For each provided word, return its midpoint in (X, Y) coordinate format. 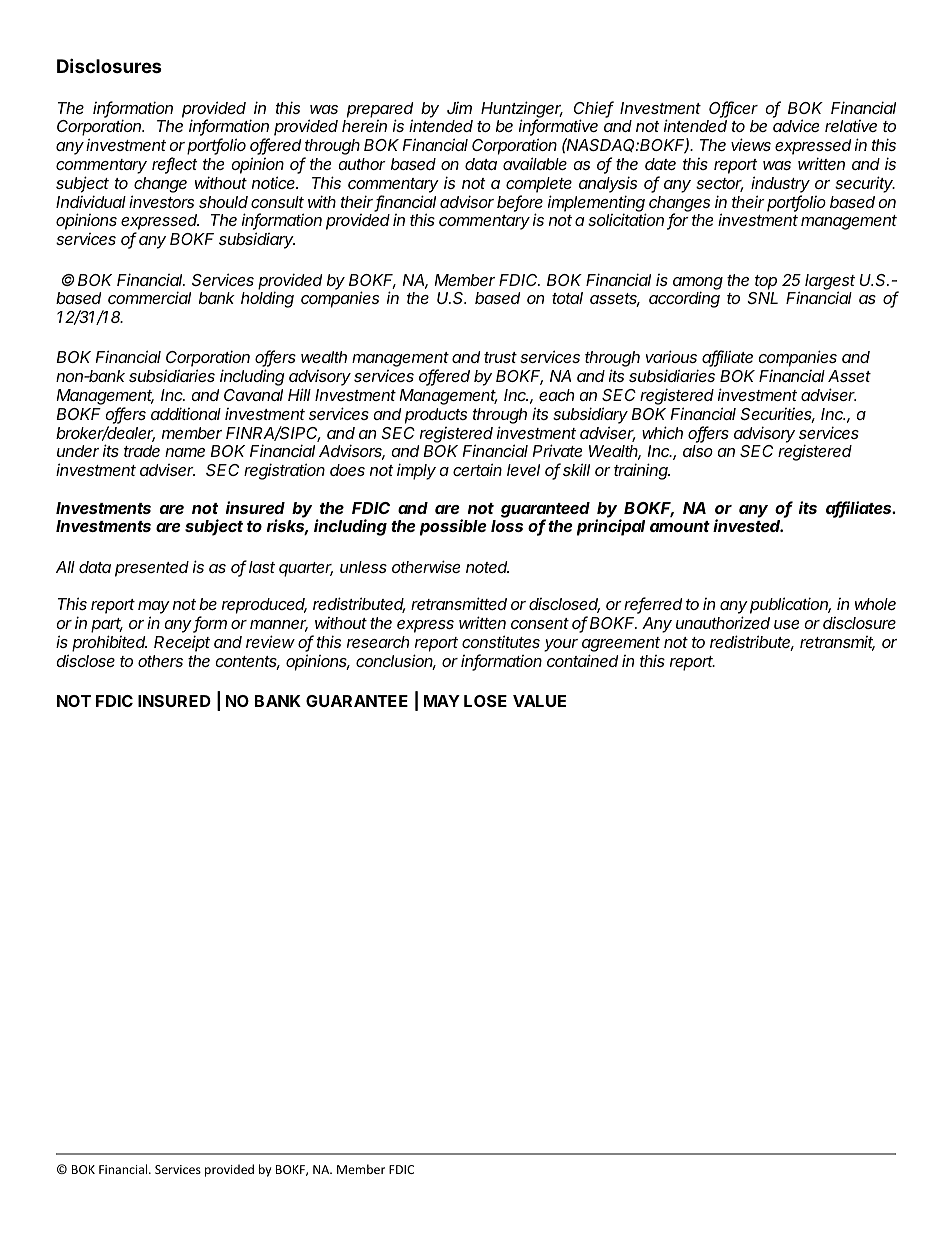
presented (152, 569)
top (766, 282)
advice (796, 125)
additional (186, 413)
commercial (149, 297)
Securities (777, 415)
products (436, 416)
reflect (175, 165)
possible (453, 527)
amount (680, 526)
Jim (459, 108)
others (160, 661)
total (567, 298)
